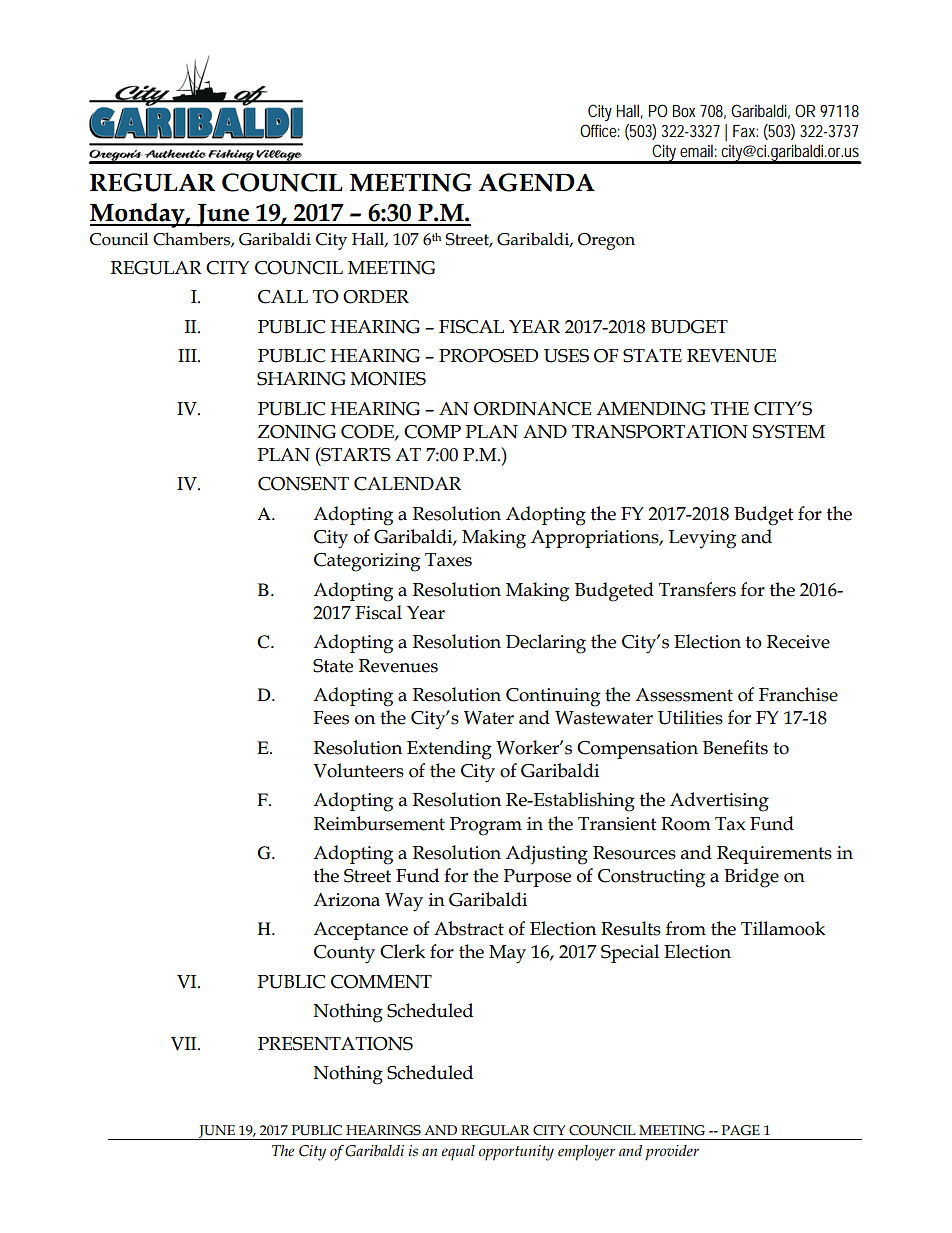  Describe the element at coordinates (684, 111) in the document. I see `Box` at that location.
